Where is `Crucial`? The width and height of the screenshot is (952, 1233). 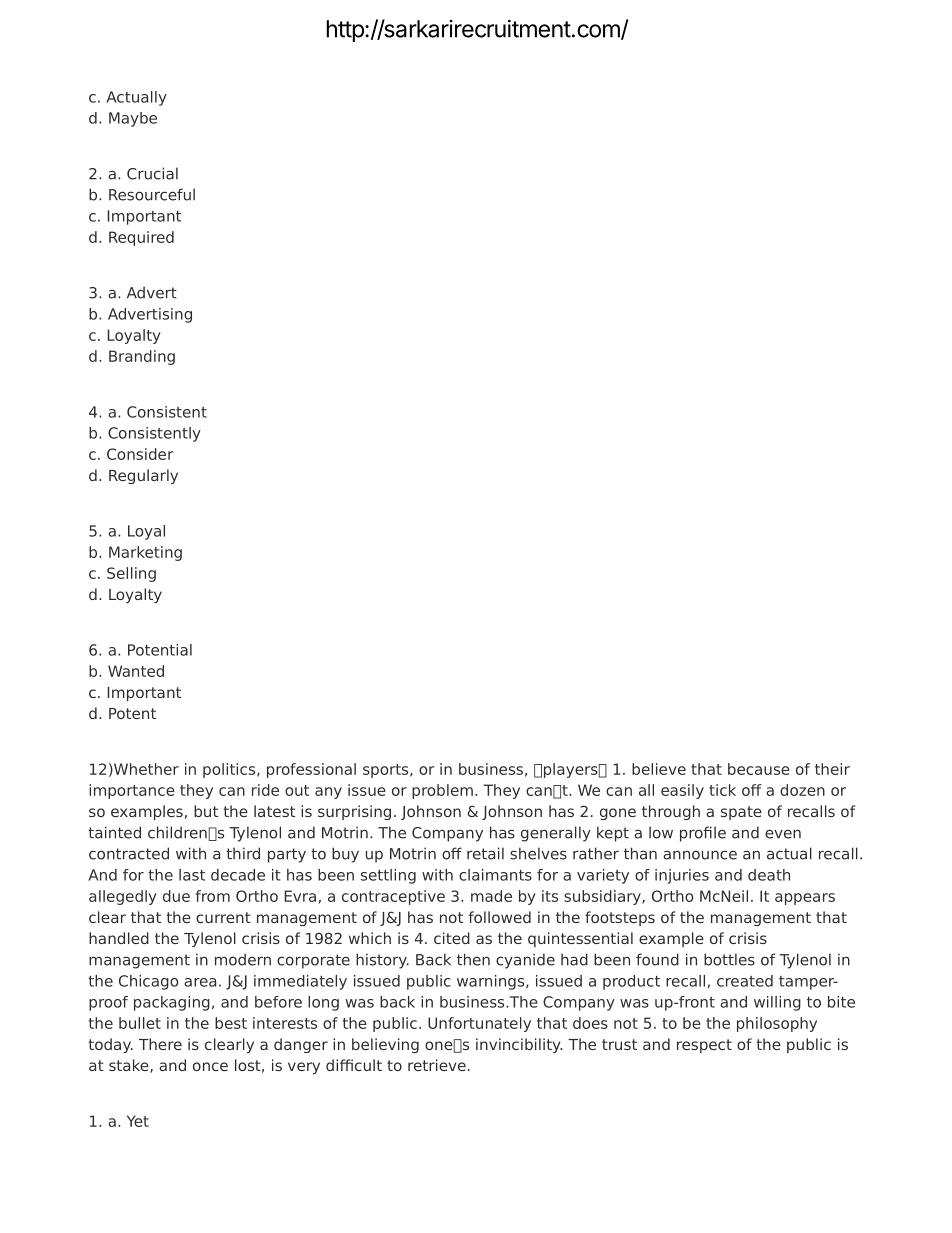 Crucial is located at coordinates (152, 173).
